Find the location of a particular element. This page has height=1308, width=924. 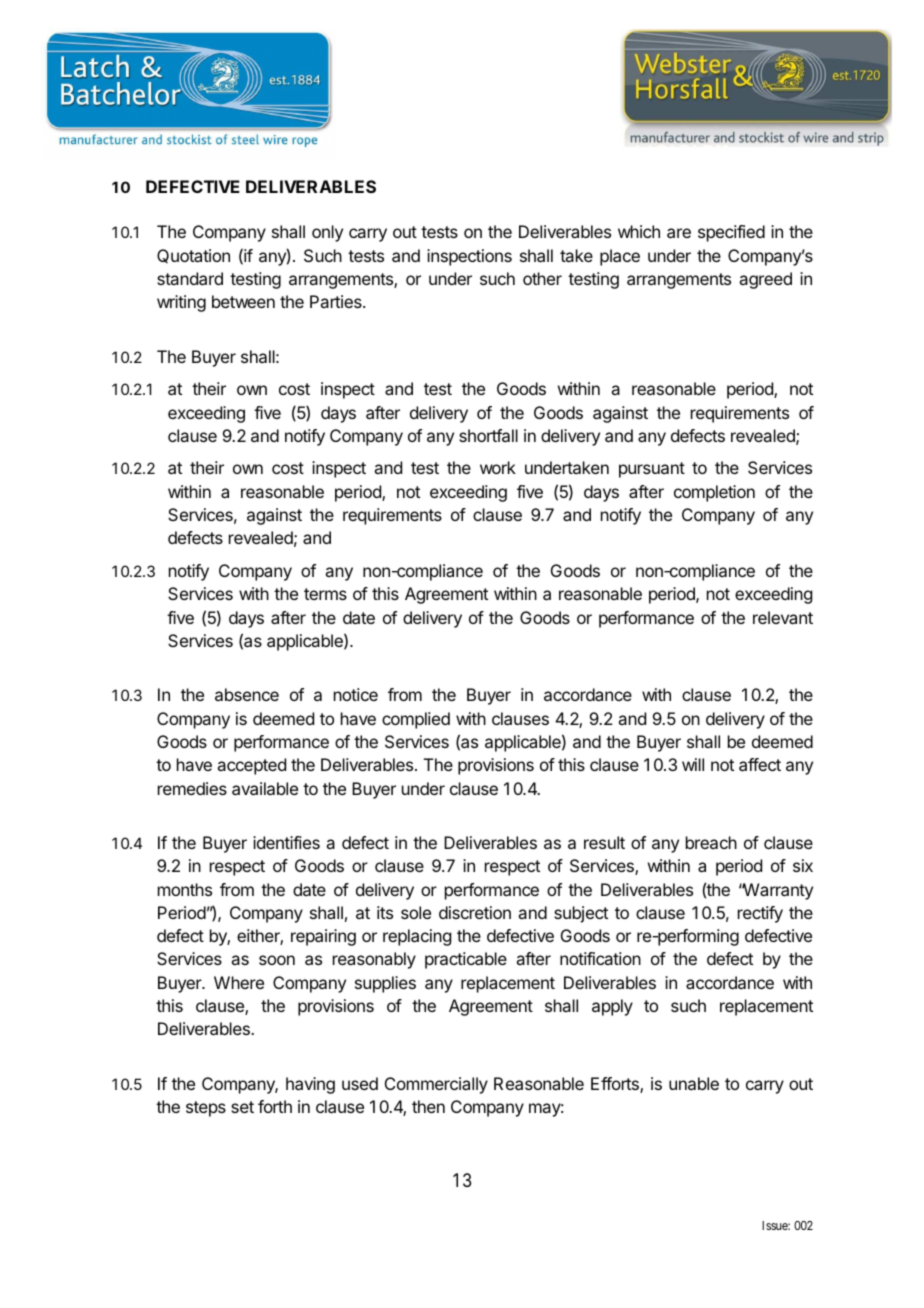

accepted is located at coordinates (251, 766).
